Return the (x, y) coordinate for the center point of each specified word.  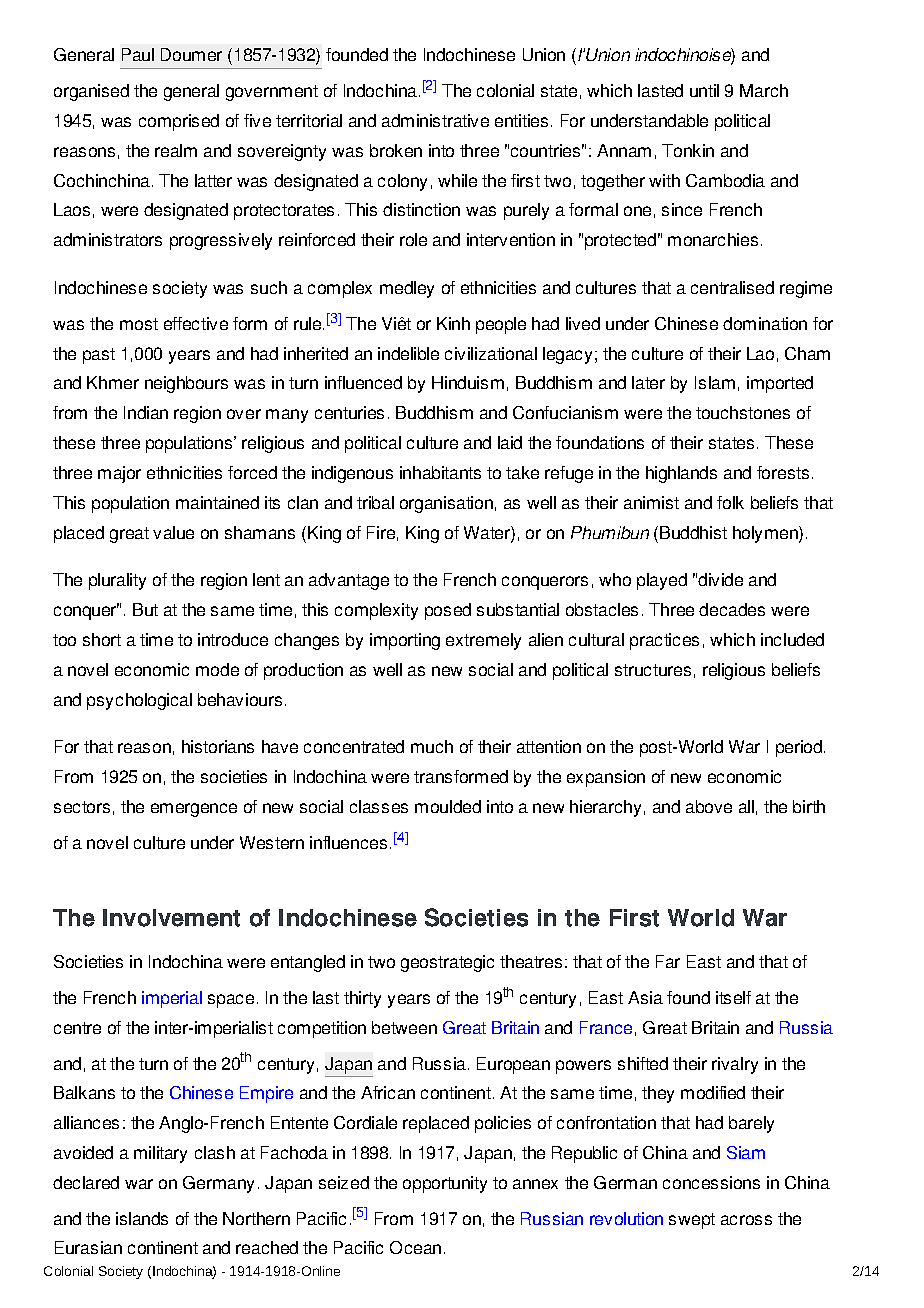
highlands (681, 474)
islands (142, 1218)
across (746, 1220)
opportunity (445, 1184)
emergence (194, 810)
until (704, 90)
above (709, 806)
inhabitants (440, 472)
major (119, 474)
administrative (435, 120)
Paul (138, 54)
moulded (448, 806)
